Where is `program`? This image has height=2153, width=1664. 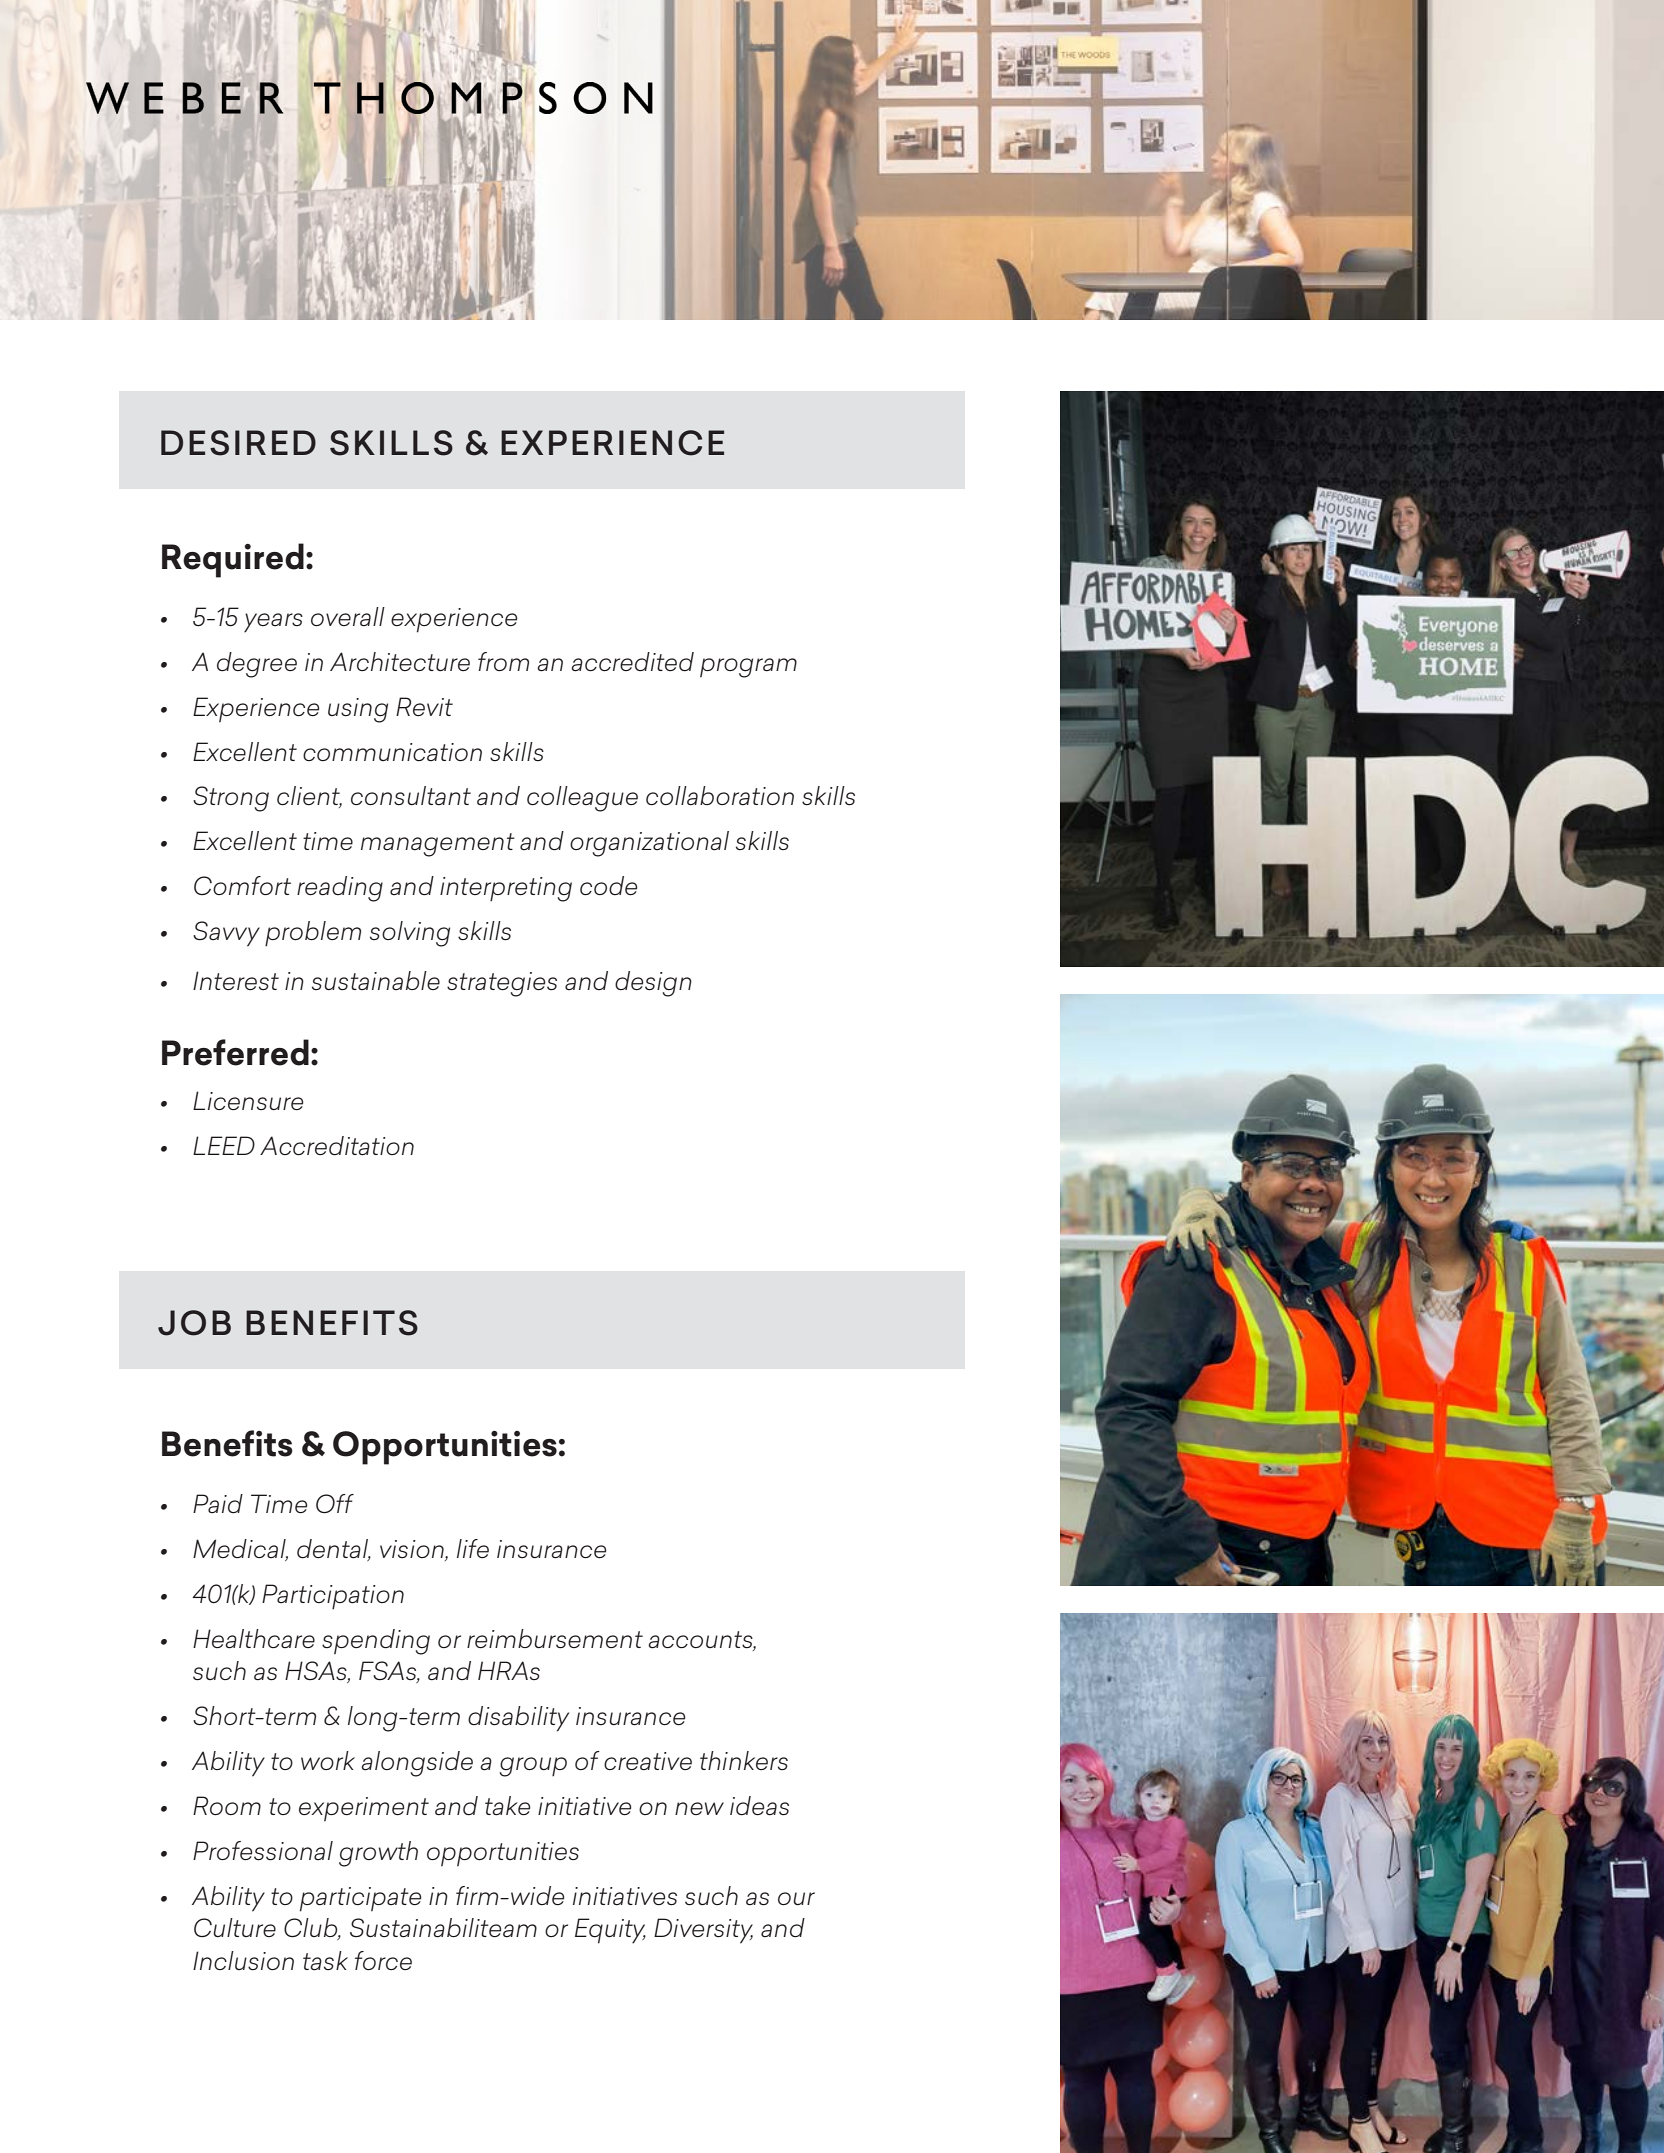
program is located at coordinates (748, 668).
